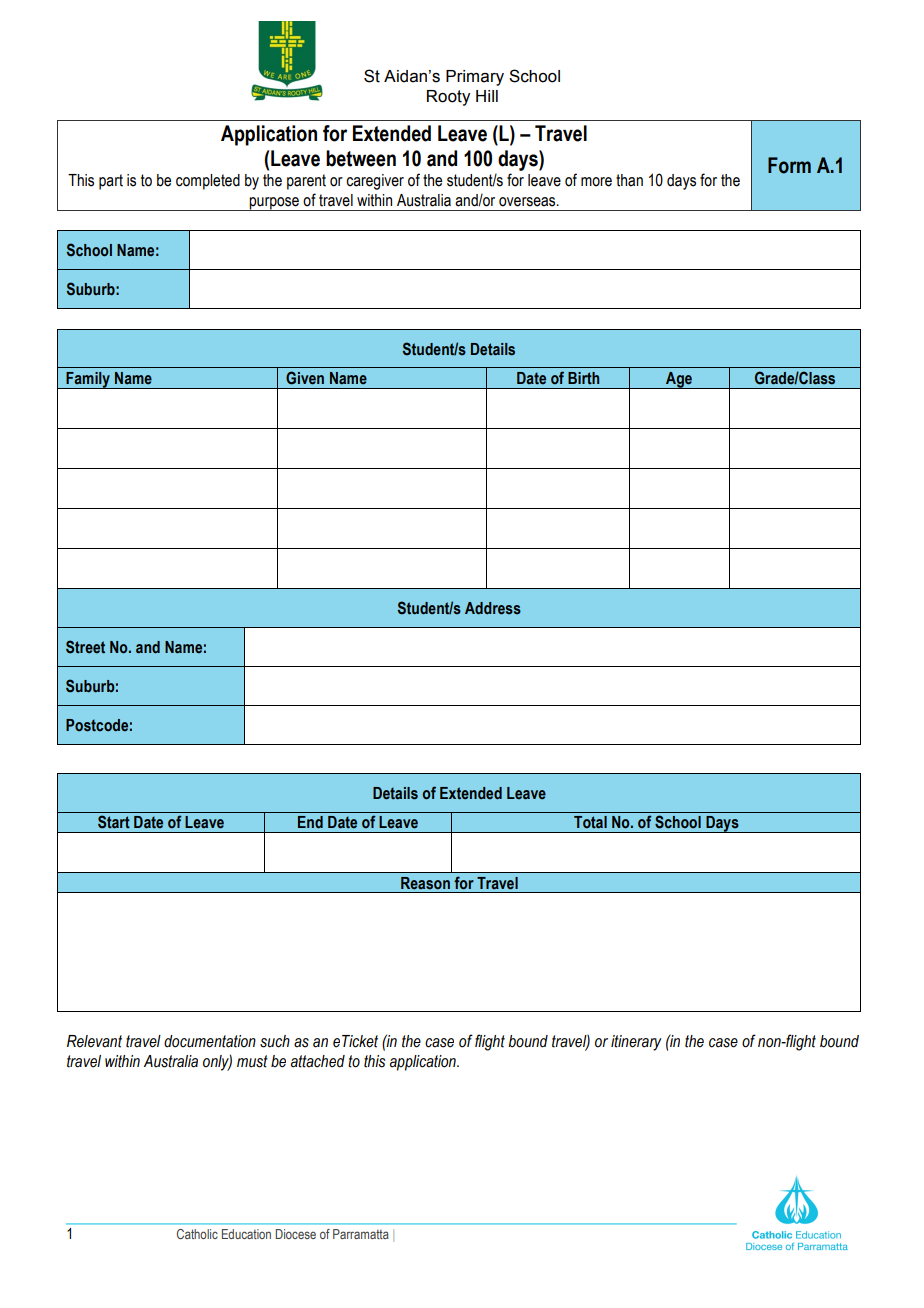 Image resolution: width=924 pixels, height=1308 pixels. I want to click on Age, so click(679, 380).
